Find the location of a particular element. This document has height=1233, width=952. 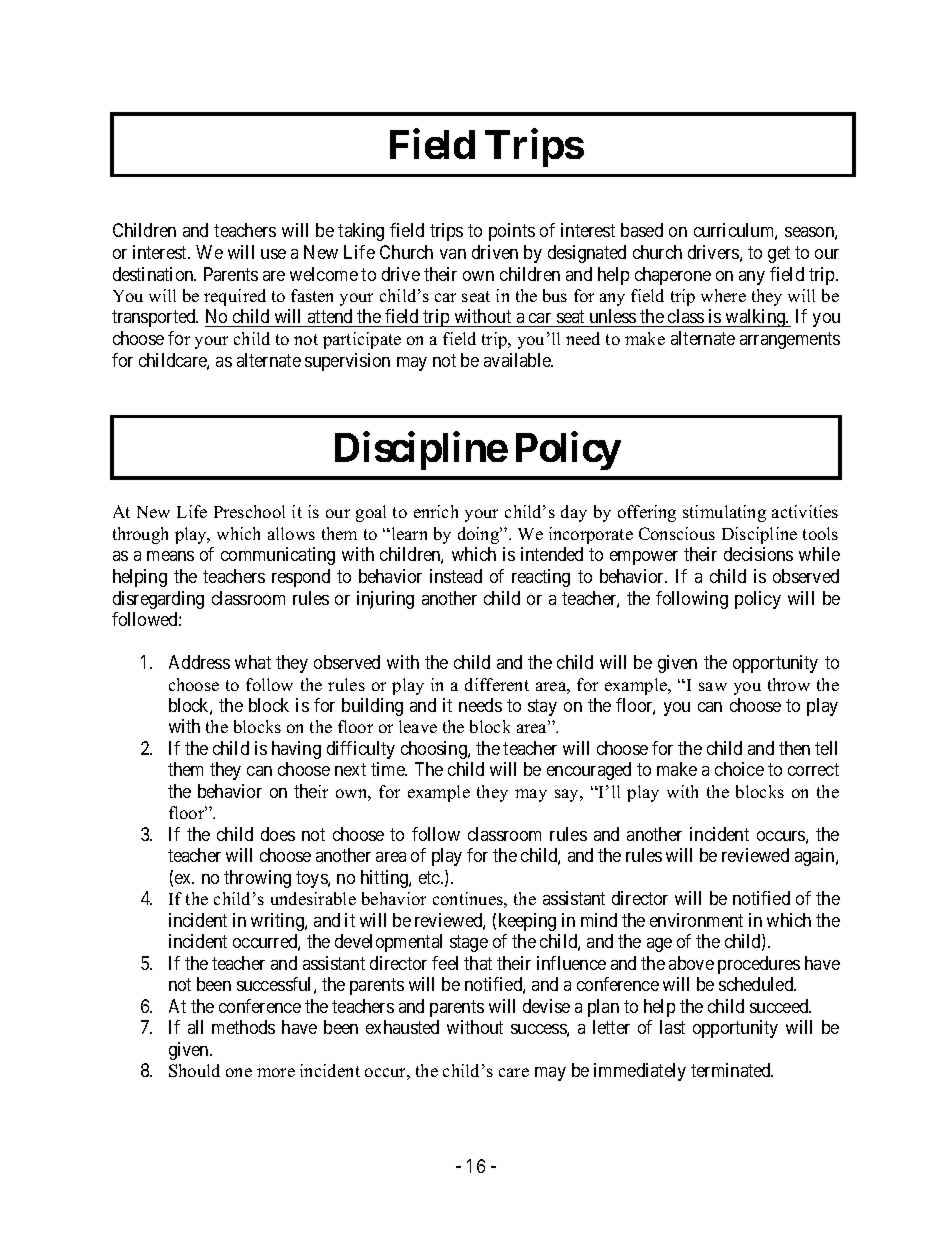

does is located at coordinates (278, 834).
